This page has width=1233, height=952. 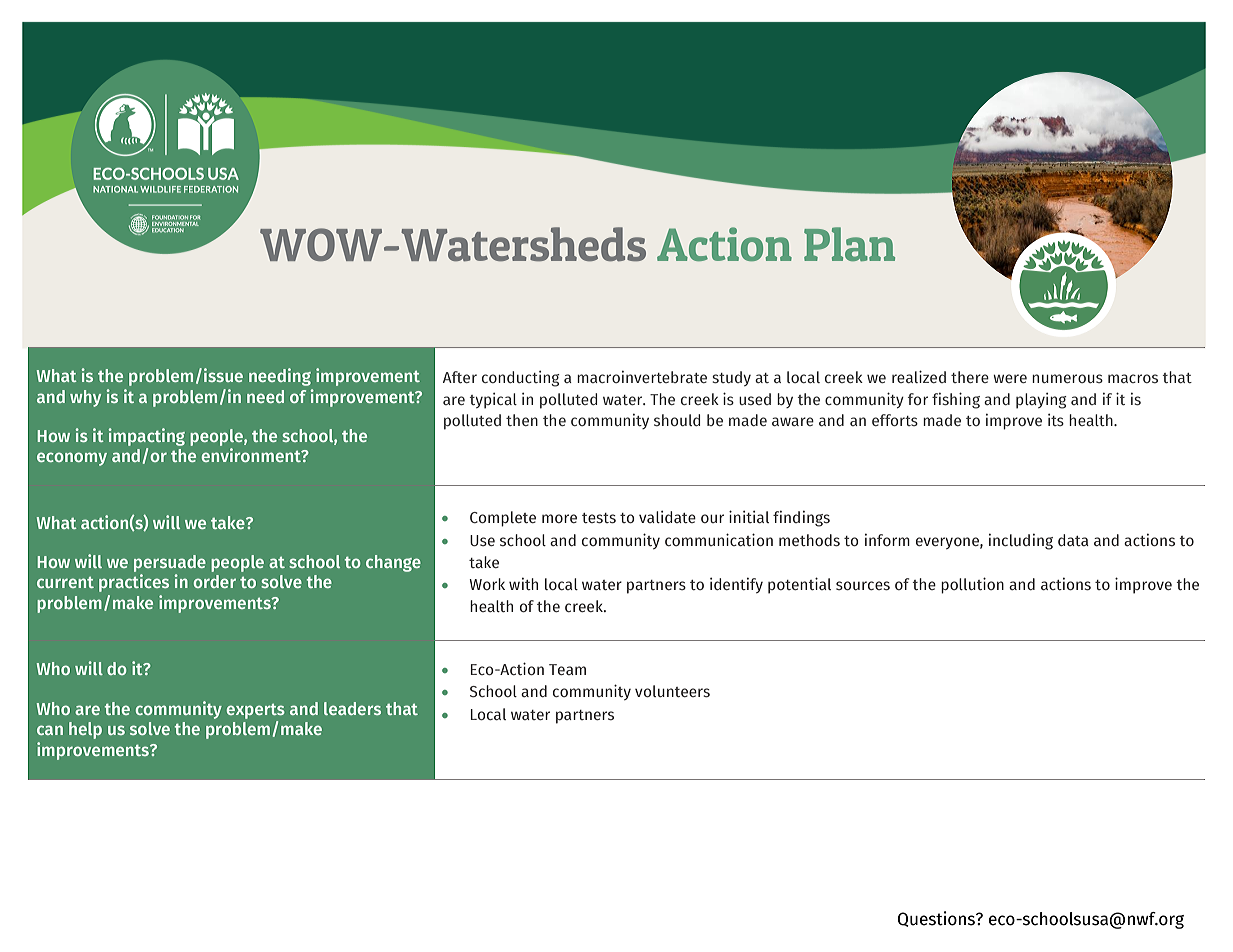 What do you see at coordinates (672, 691) in the page?
I see `volunteers` at bounding box center [672, 691].
